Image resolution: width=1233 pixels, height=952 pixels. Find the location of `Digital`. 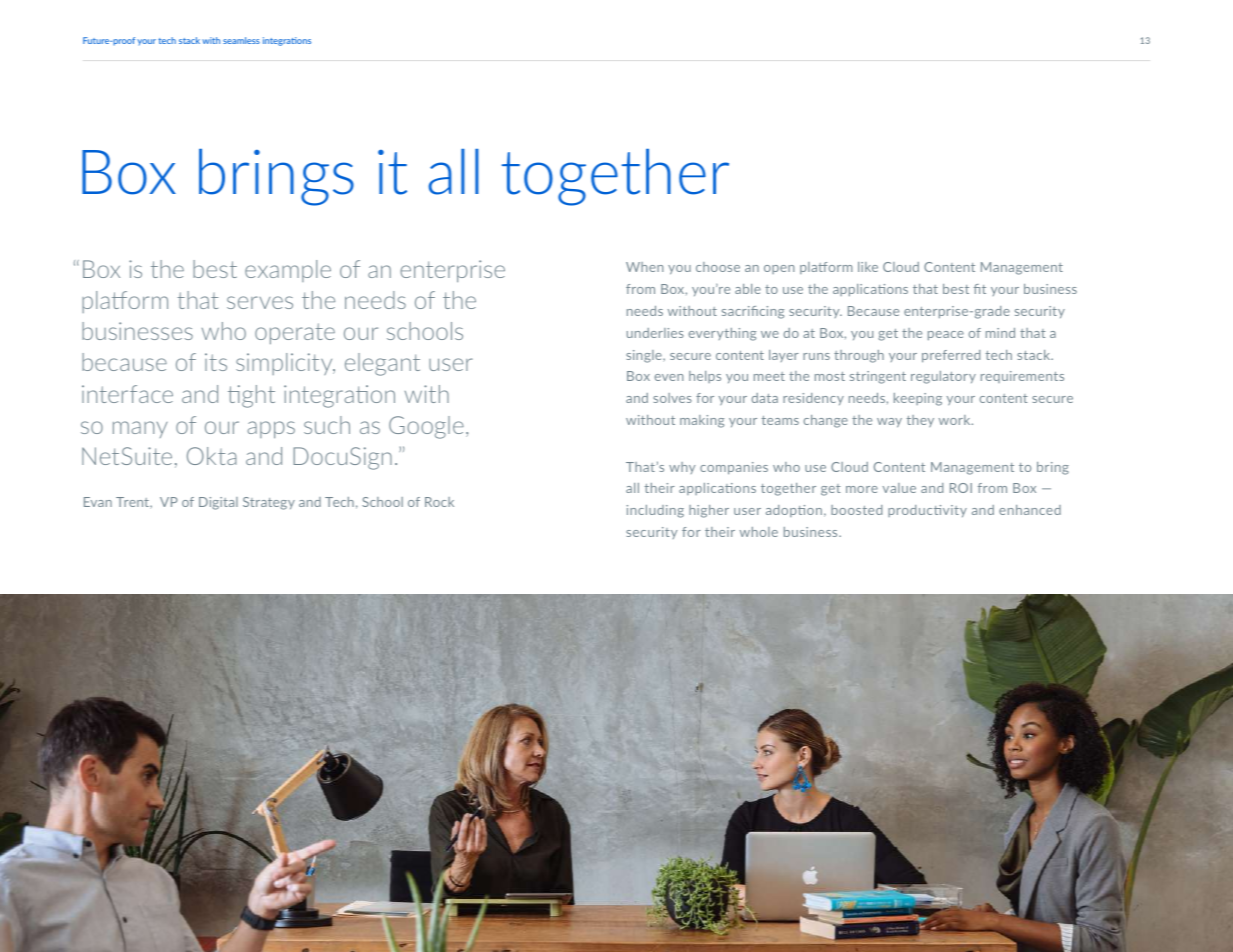

Digital is located at coordinates (218, 503).
